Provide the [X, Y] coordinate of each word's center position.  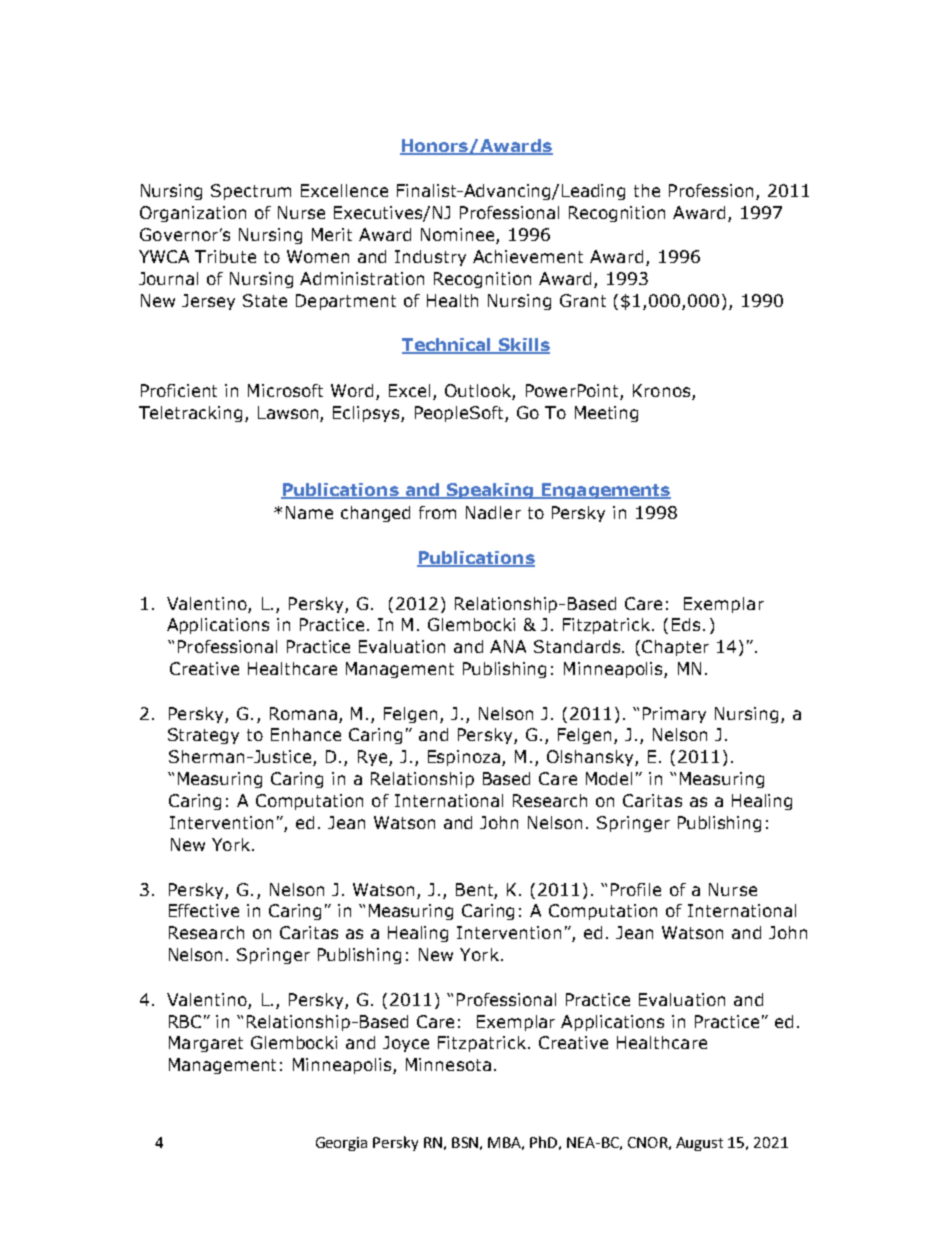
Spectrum [251, 192]
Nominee [459, 236]
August [699, 1144]
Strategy [203, 736]
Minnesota [448, 1064]
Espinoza [465, 758]
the [647, 190]
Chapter [675, 648]
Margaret [206, 1044]
